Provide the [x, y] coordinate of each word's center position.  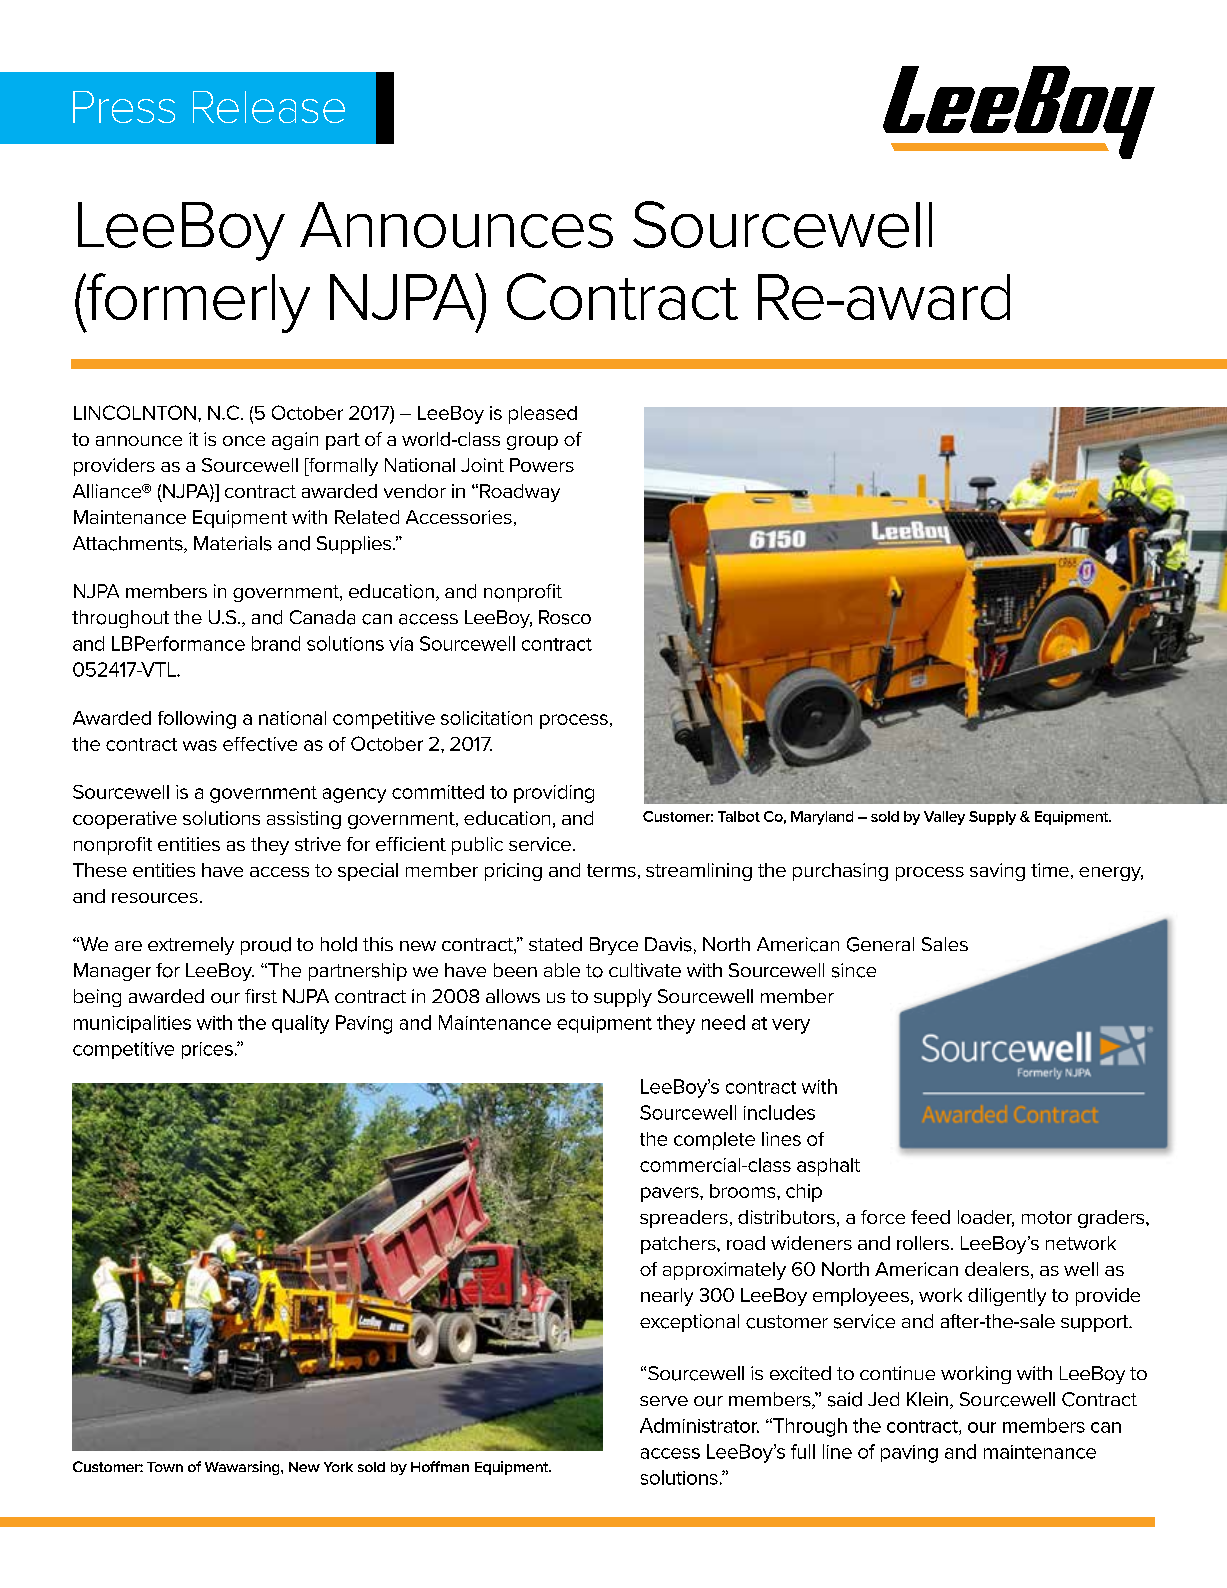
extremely [191, 946]
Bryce [614, 946]
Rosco [565, 617]
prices [207, 1050]
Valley [944, 818]
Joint [482, 465]
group [532, 443]
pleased [543, 415]
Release [269, 107]
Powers [542, 465]
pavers [671, 1194]
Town [165, 1467]
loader [986, 1218]
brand [276, 643]
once [244, 441]
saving [997, 872]
